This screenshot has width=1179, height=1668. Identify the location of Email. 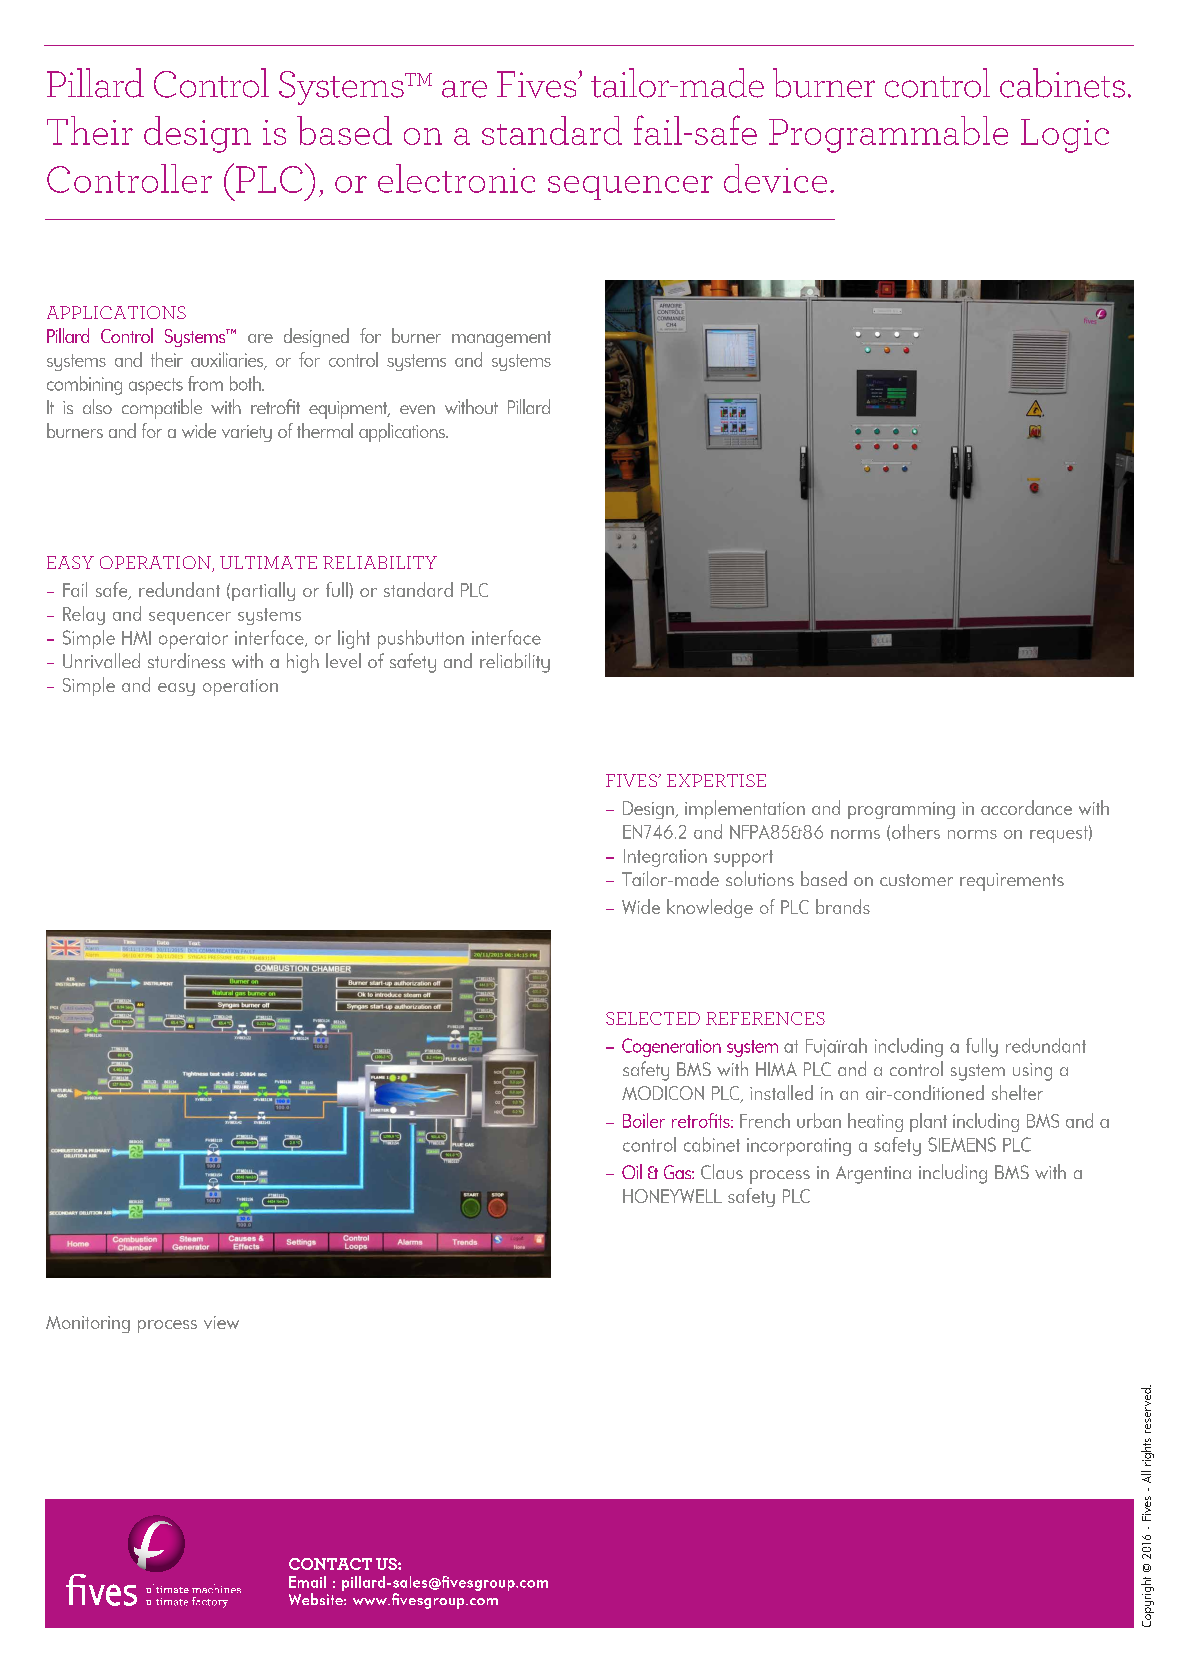
(307, 1582).
